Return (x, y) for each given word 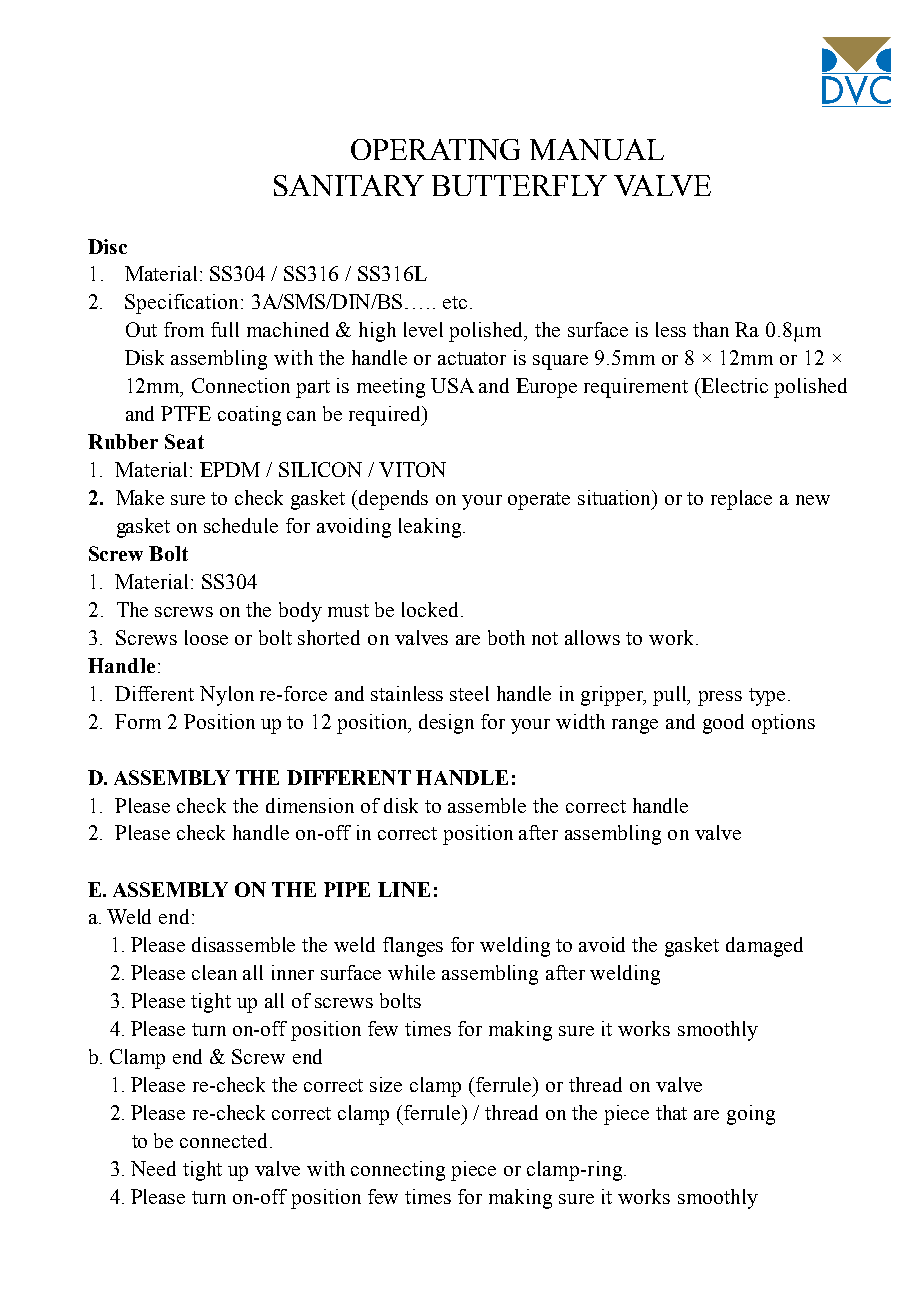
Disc (107, 246)
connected (223, 1140)
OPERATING (435, 149)
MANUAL (597, 149)
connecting (398, 1171)
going (751, 1115)
